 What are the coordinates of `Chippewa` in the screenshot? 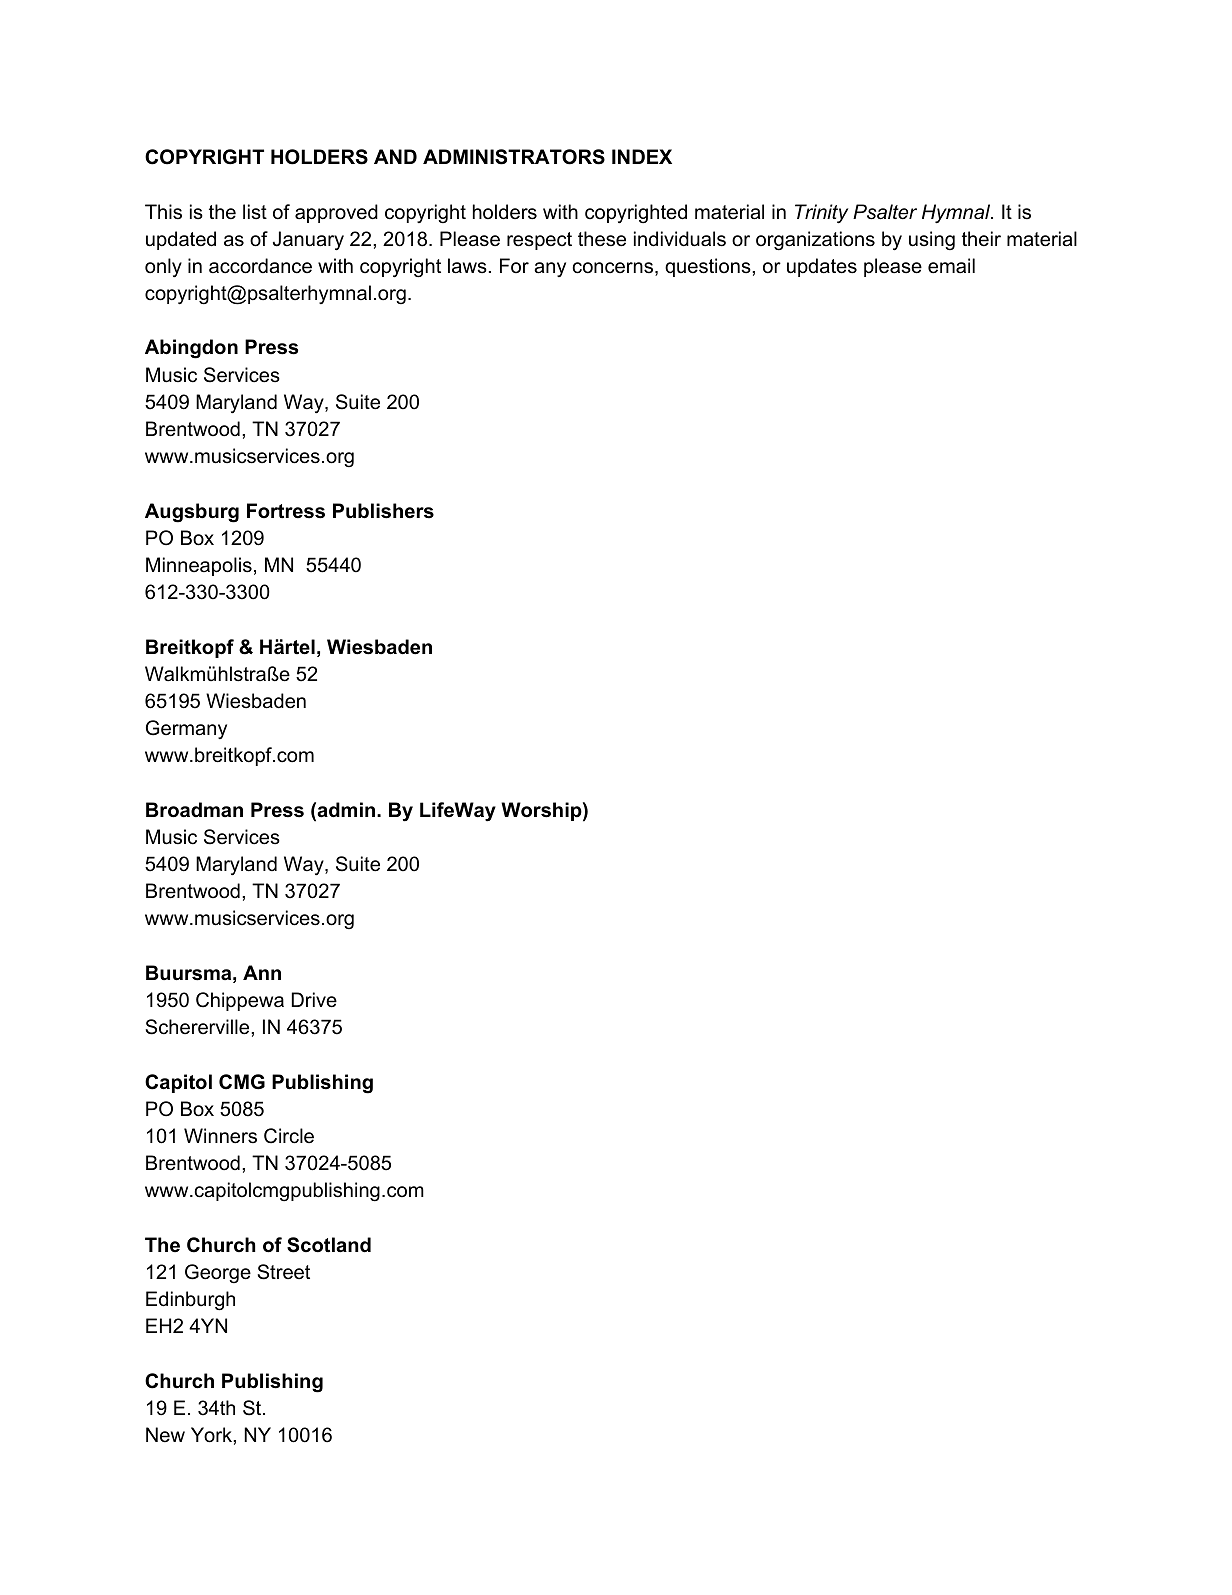 It's located at (240, 1001).
